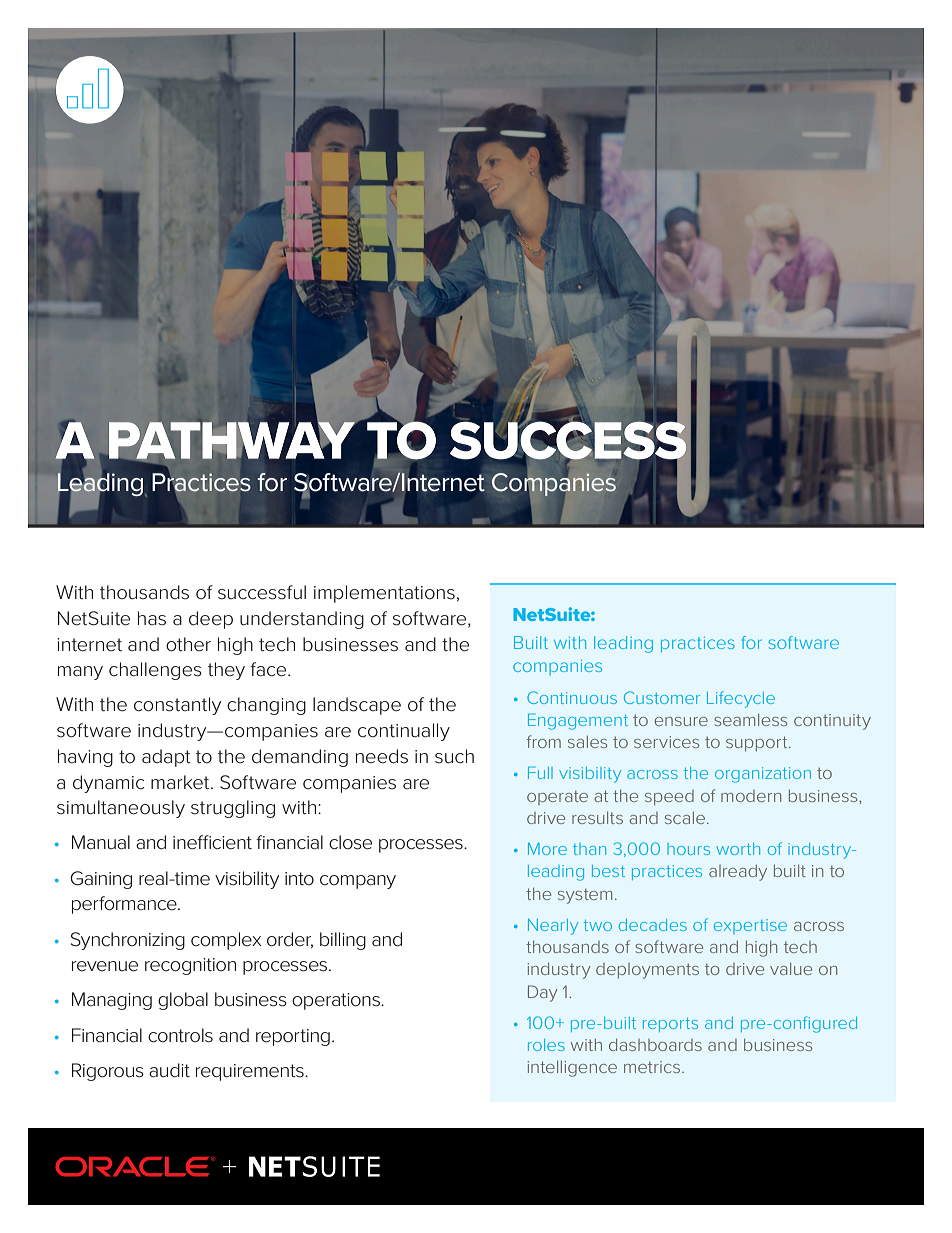 The image size is (952, 1233). What do you see at coordinates (152, 618) in the image?
I see `has` at bounding box center [152, 618].
